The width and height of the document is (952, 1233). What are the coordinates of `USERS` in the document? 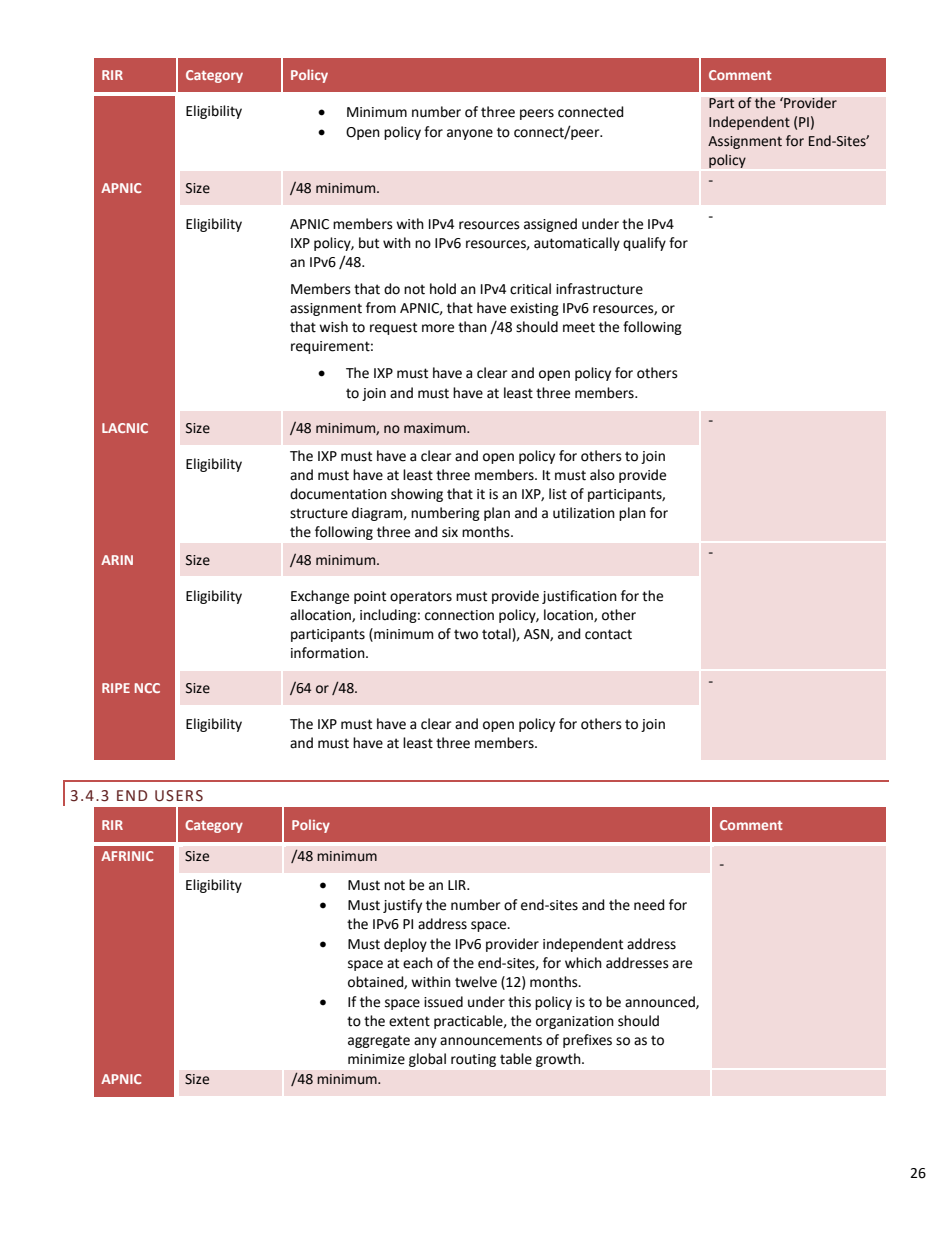 It's located at (179, 796).
